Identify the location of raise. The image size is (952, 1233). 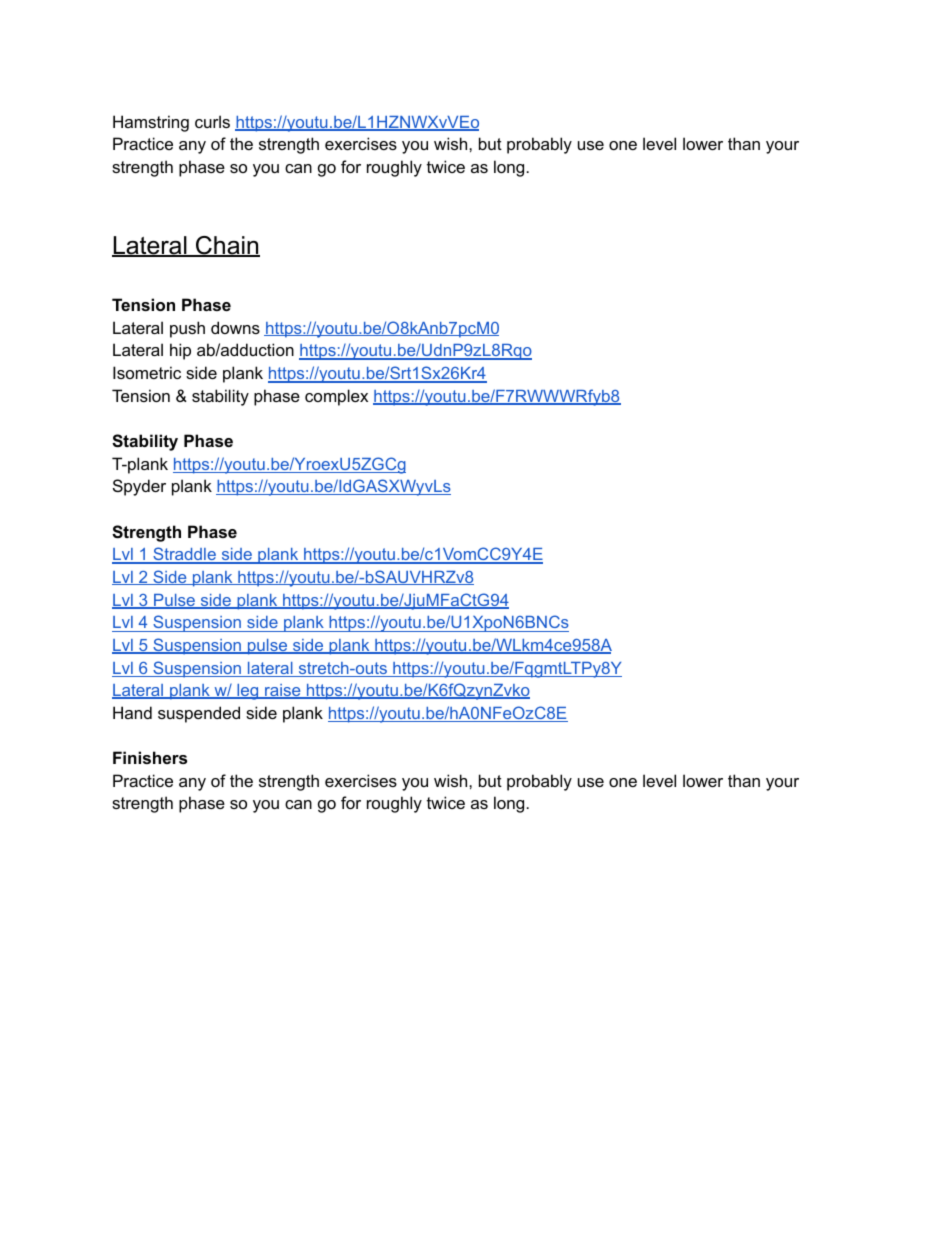
(283, 691).
